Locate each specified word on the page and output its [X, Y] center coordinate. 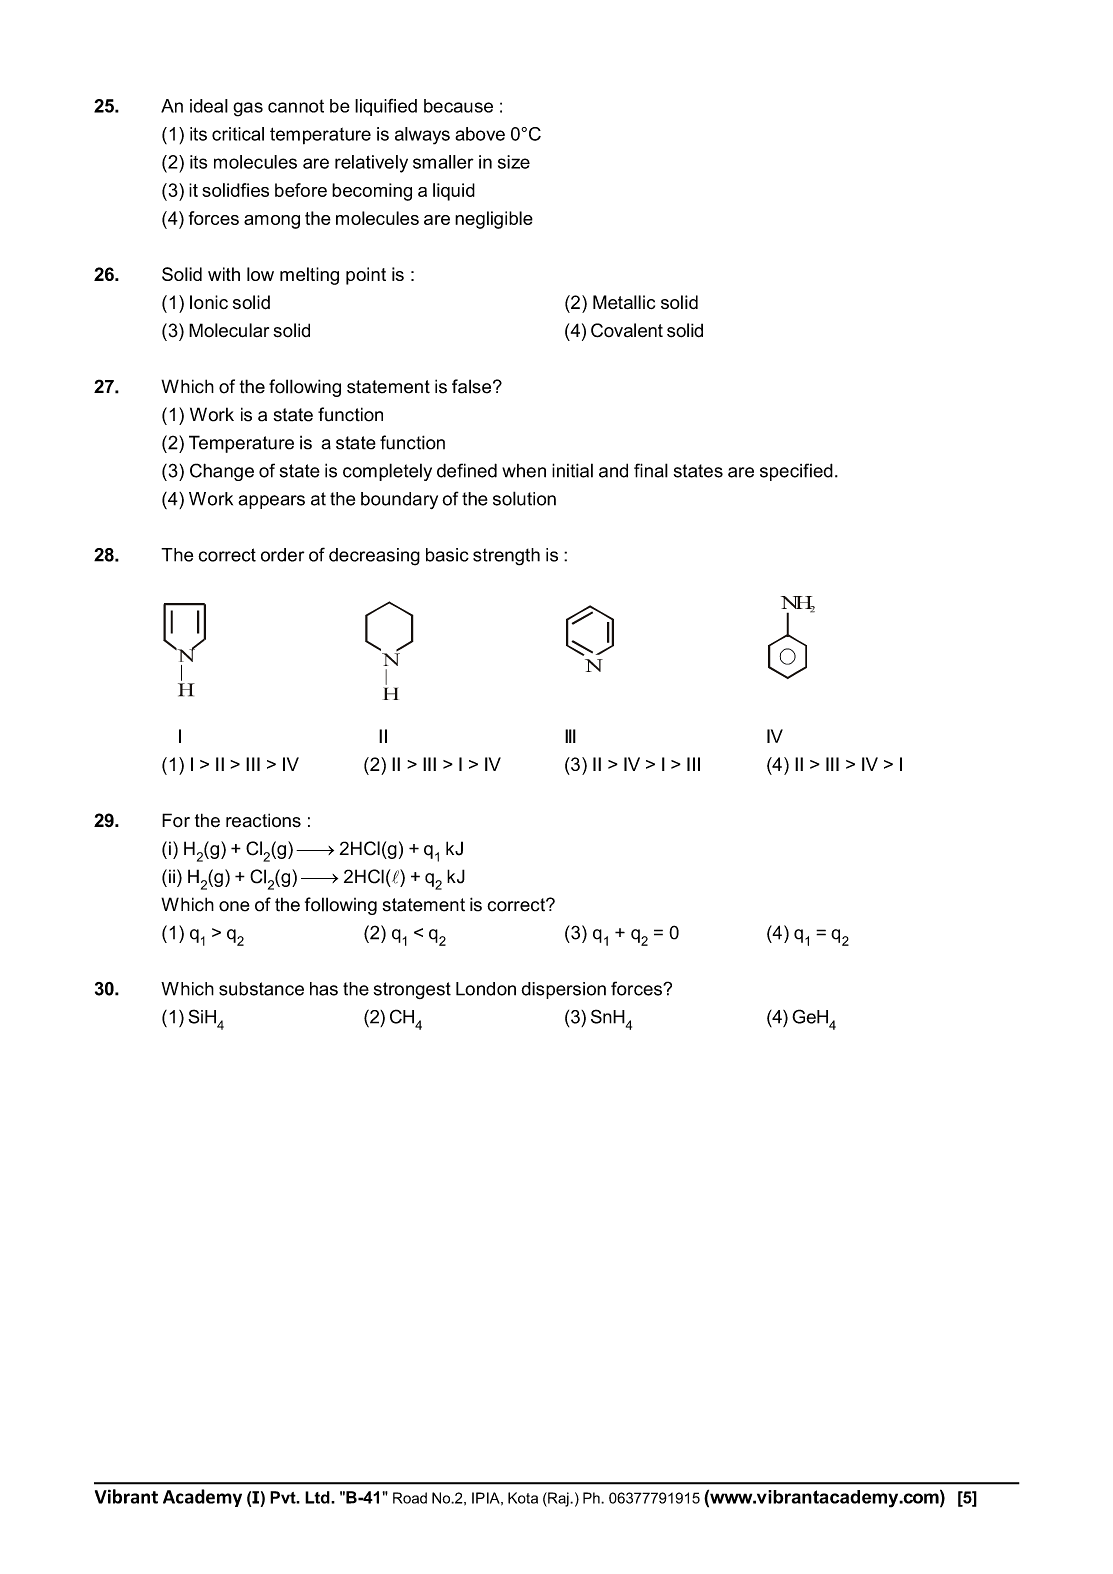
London [486, 989]
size [514, 162]
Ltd [318, 1497]
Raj [558, 1499]
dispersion [563, 990]
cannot [296, 106]
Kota [523, 1498]
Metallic [624, 302]
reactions [263, 820]
